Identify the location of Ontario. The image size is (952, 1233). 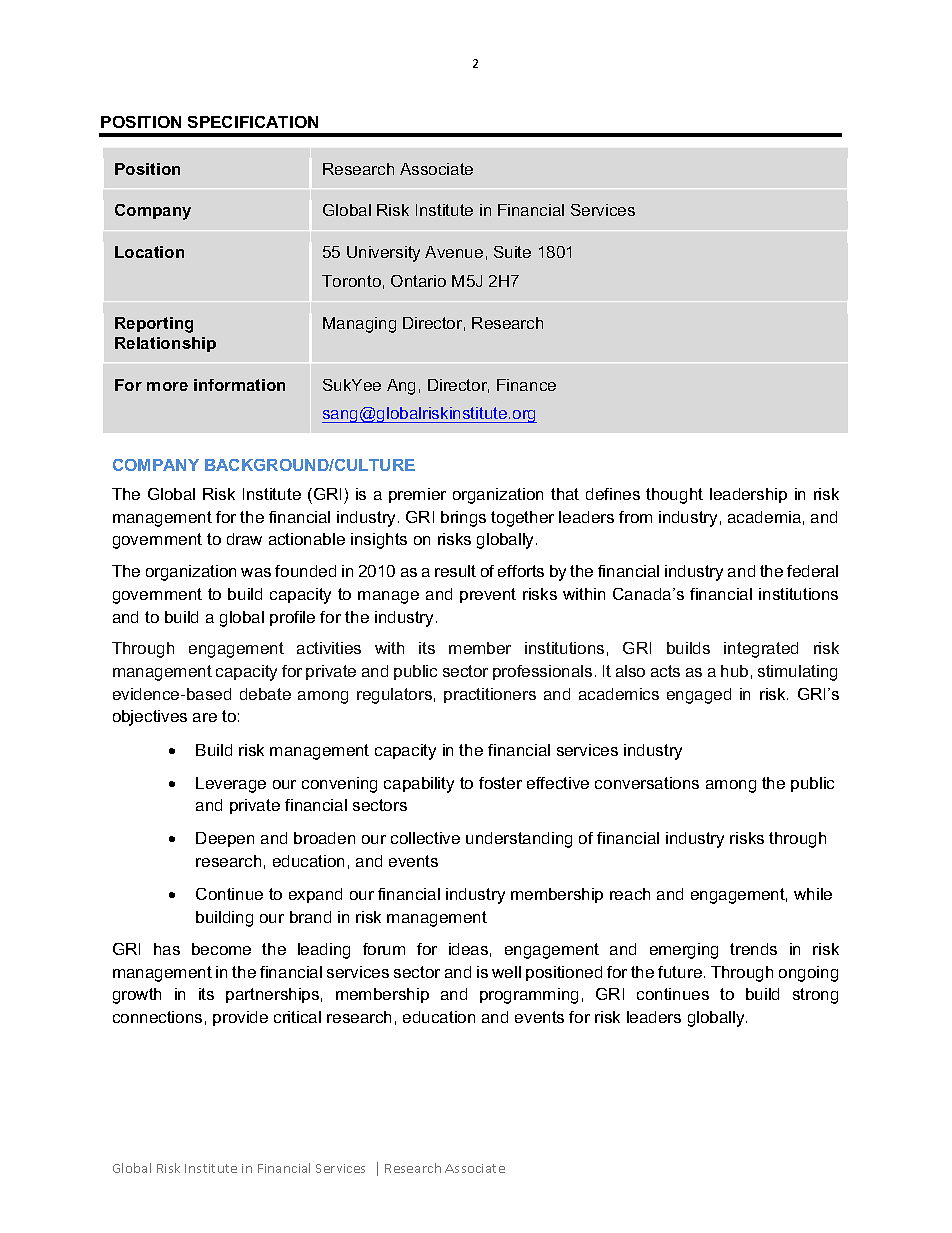
(418, 281).
